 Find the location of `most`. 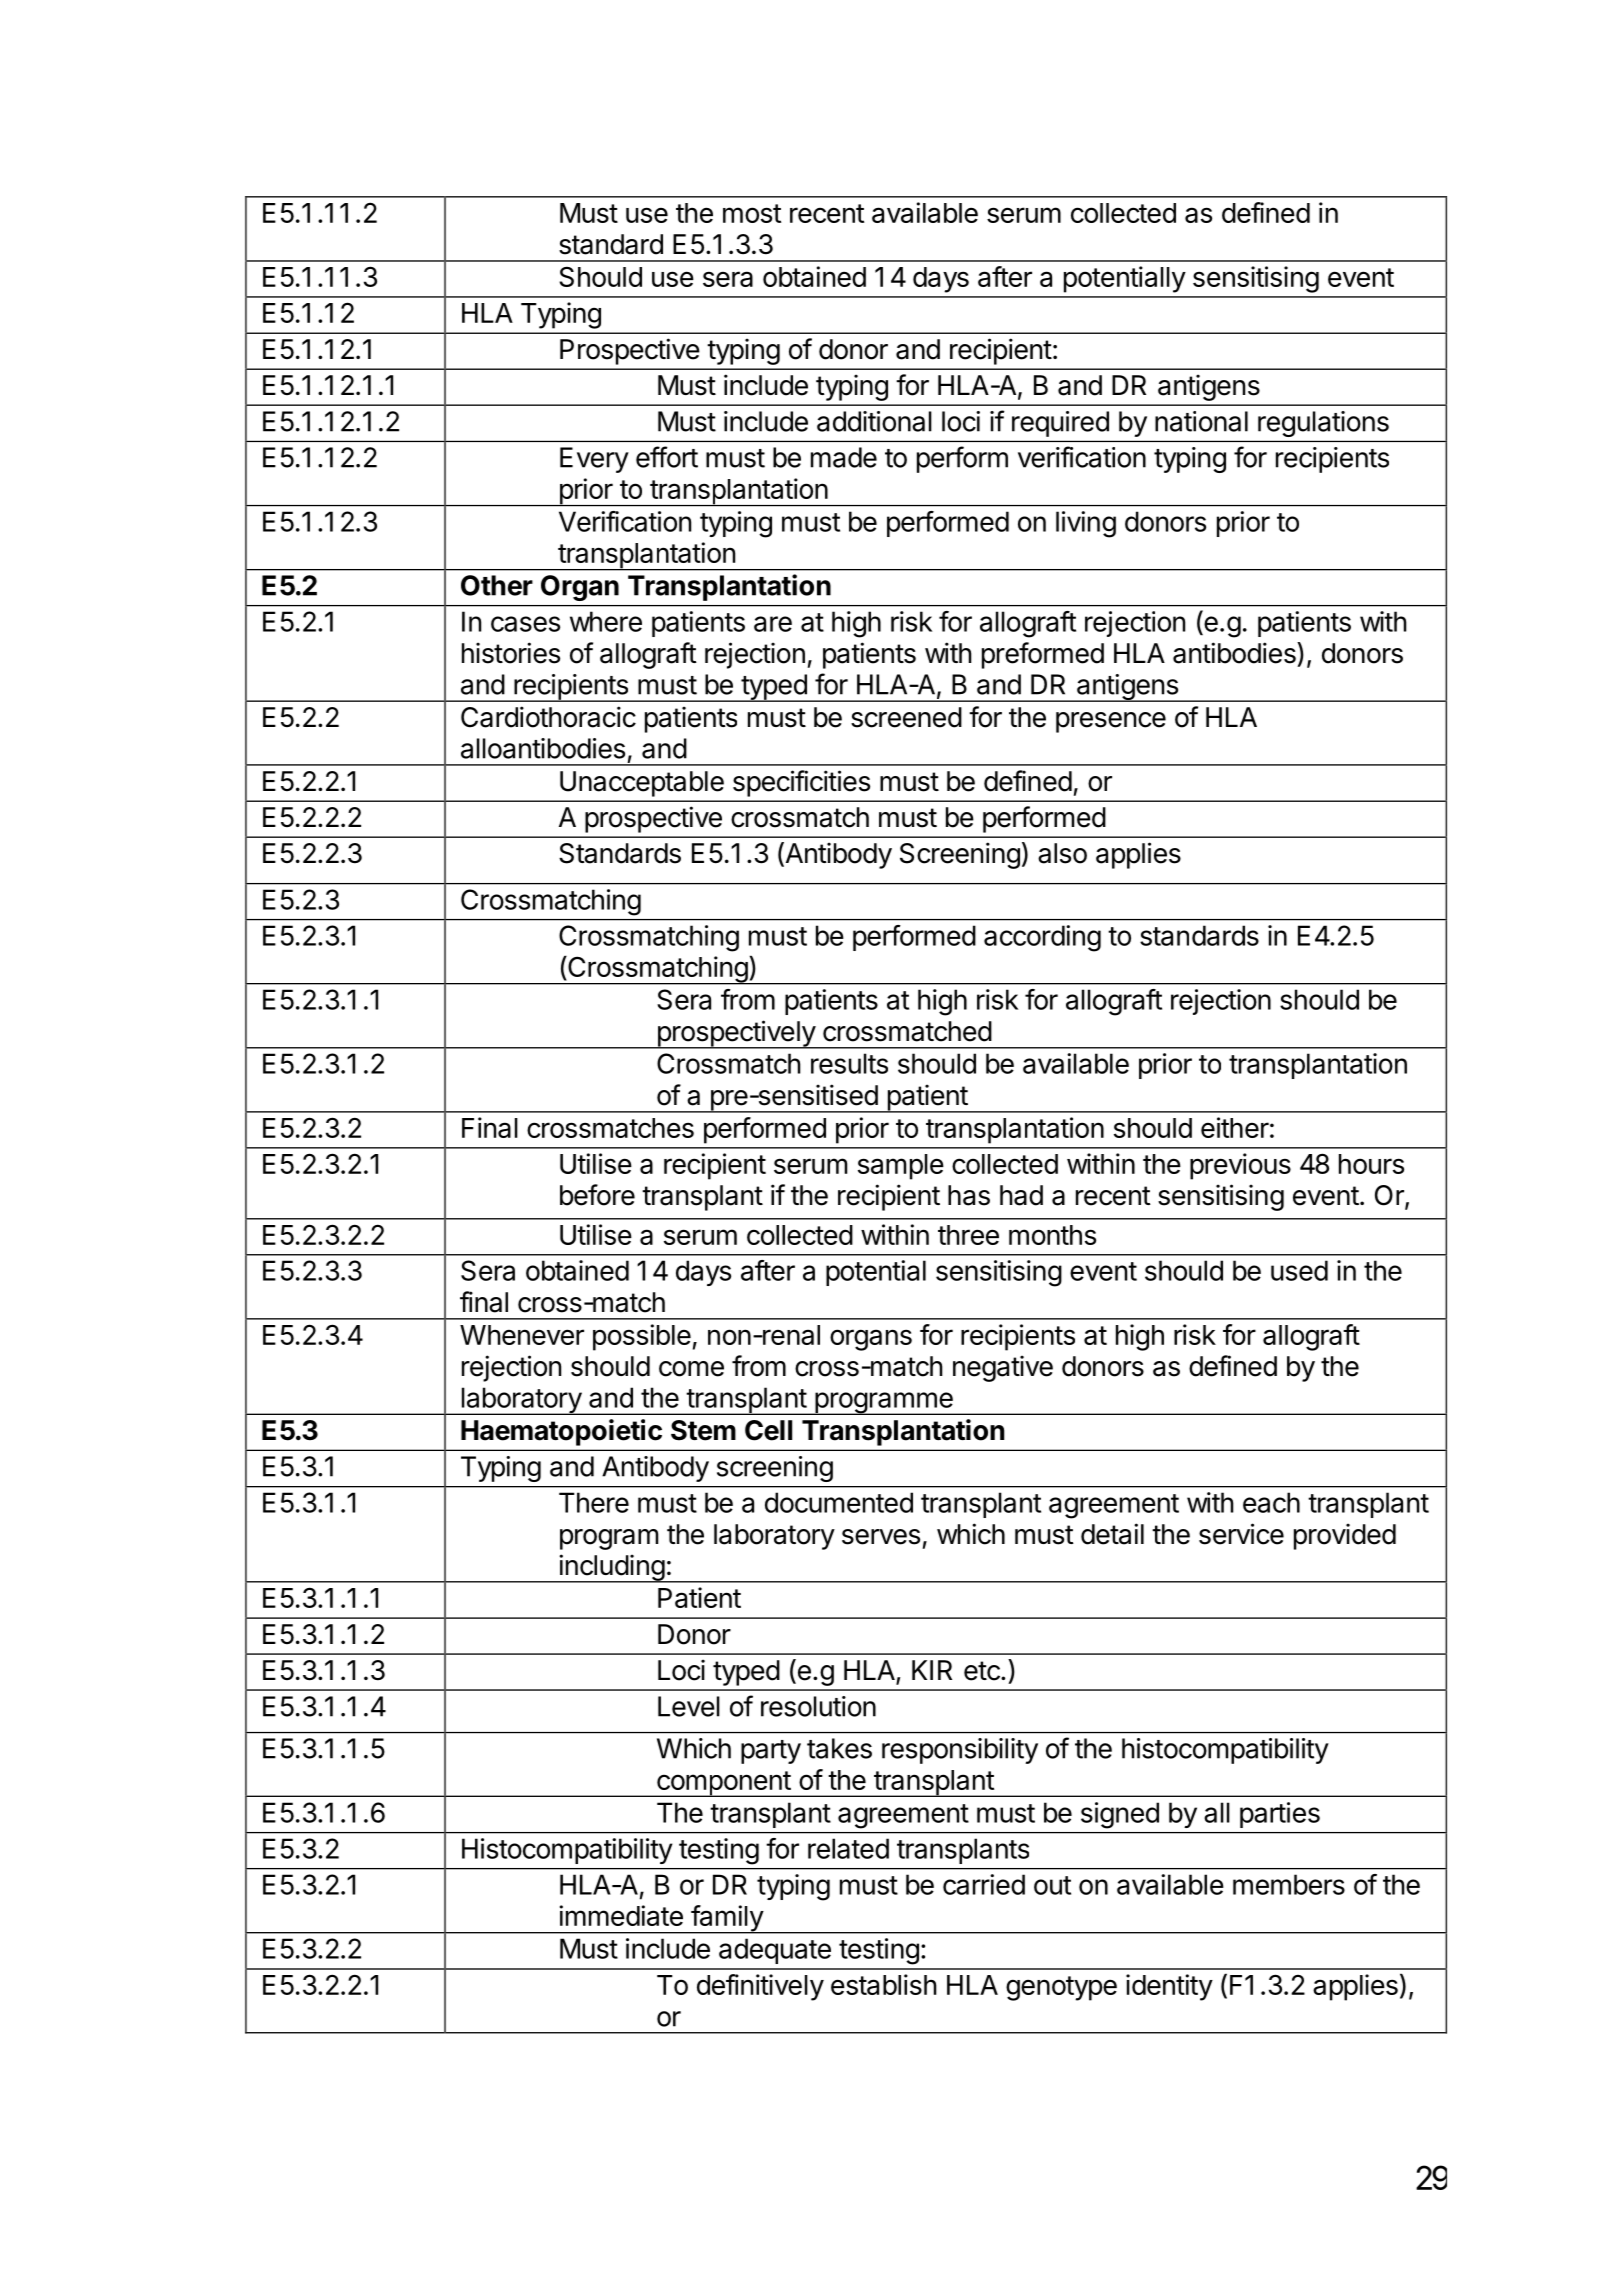

most is located at coordinates (752, 213).
